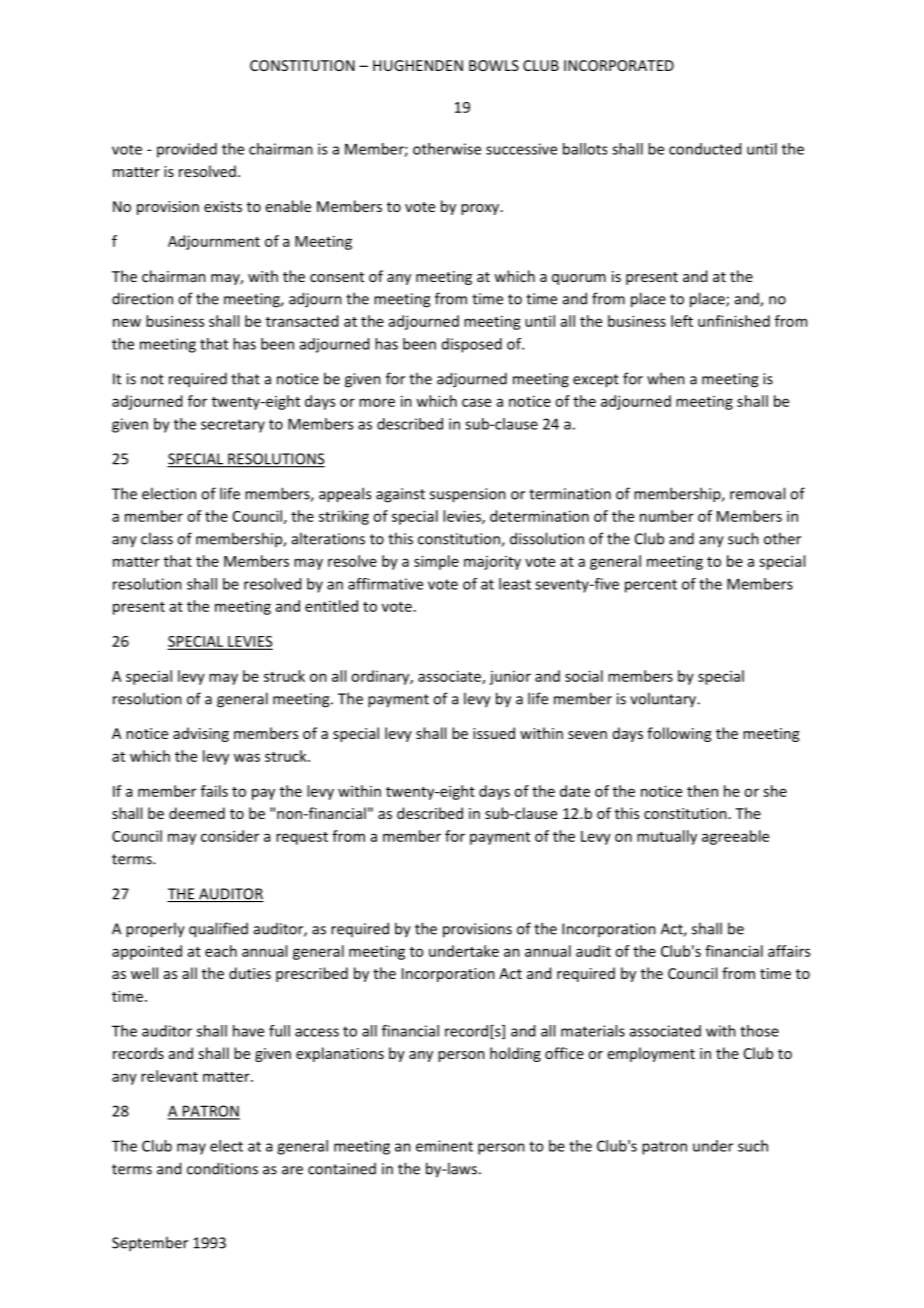 The height and width of the screenshot is (1308, 924). I want to click on BOWLS, so click(494, 65).
